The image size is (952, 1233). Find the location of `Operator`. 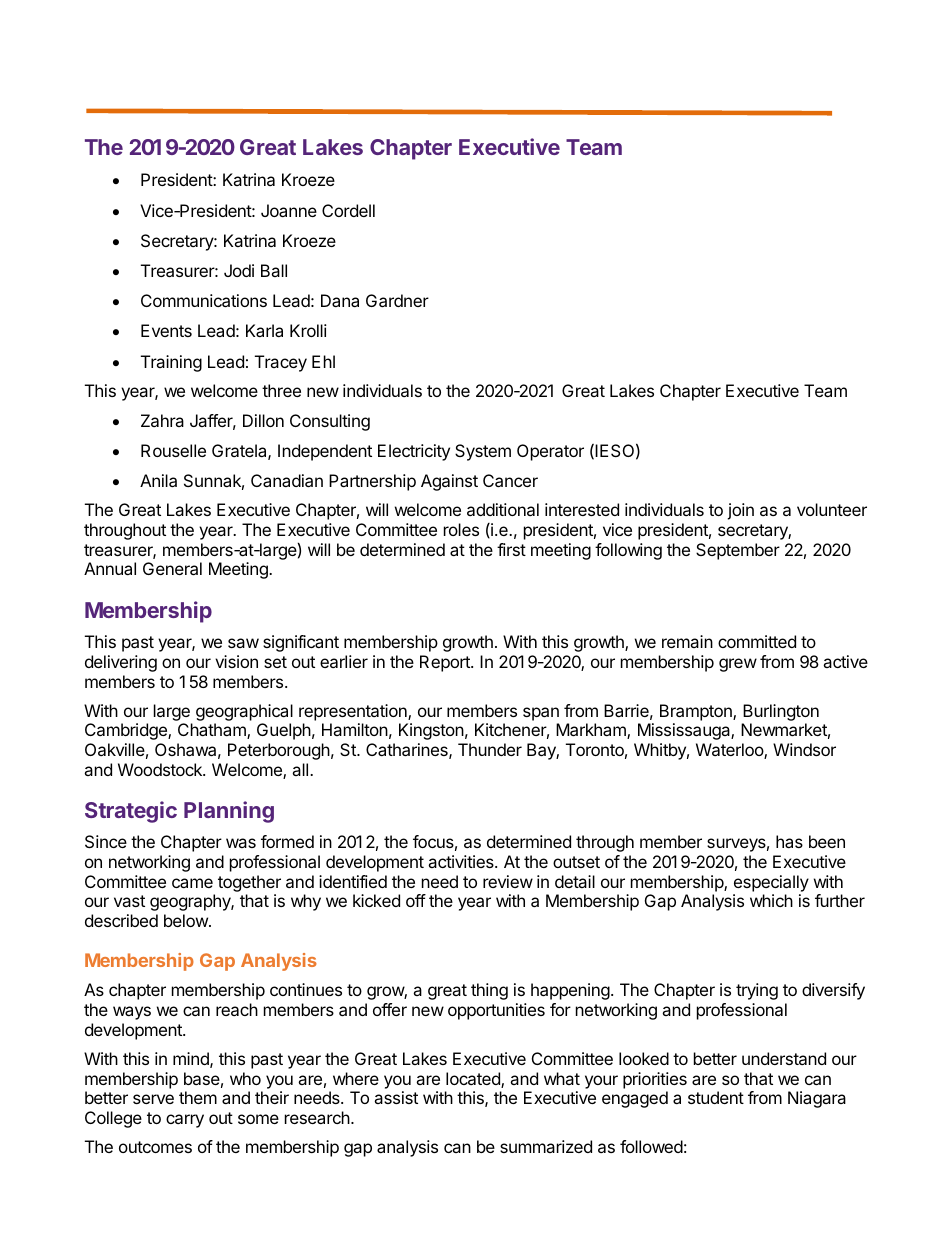

Operator is located at coordinates (550, 452).
